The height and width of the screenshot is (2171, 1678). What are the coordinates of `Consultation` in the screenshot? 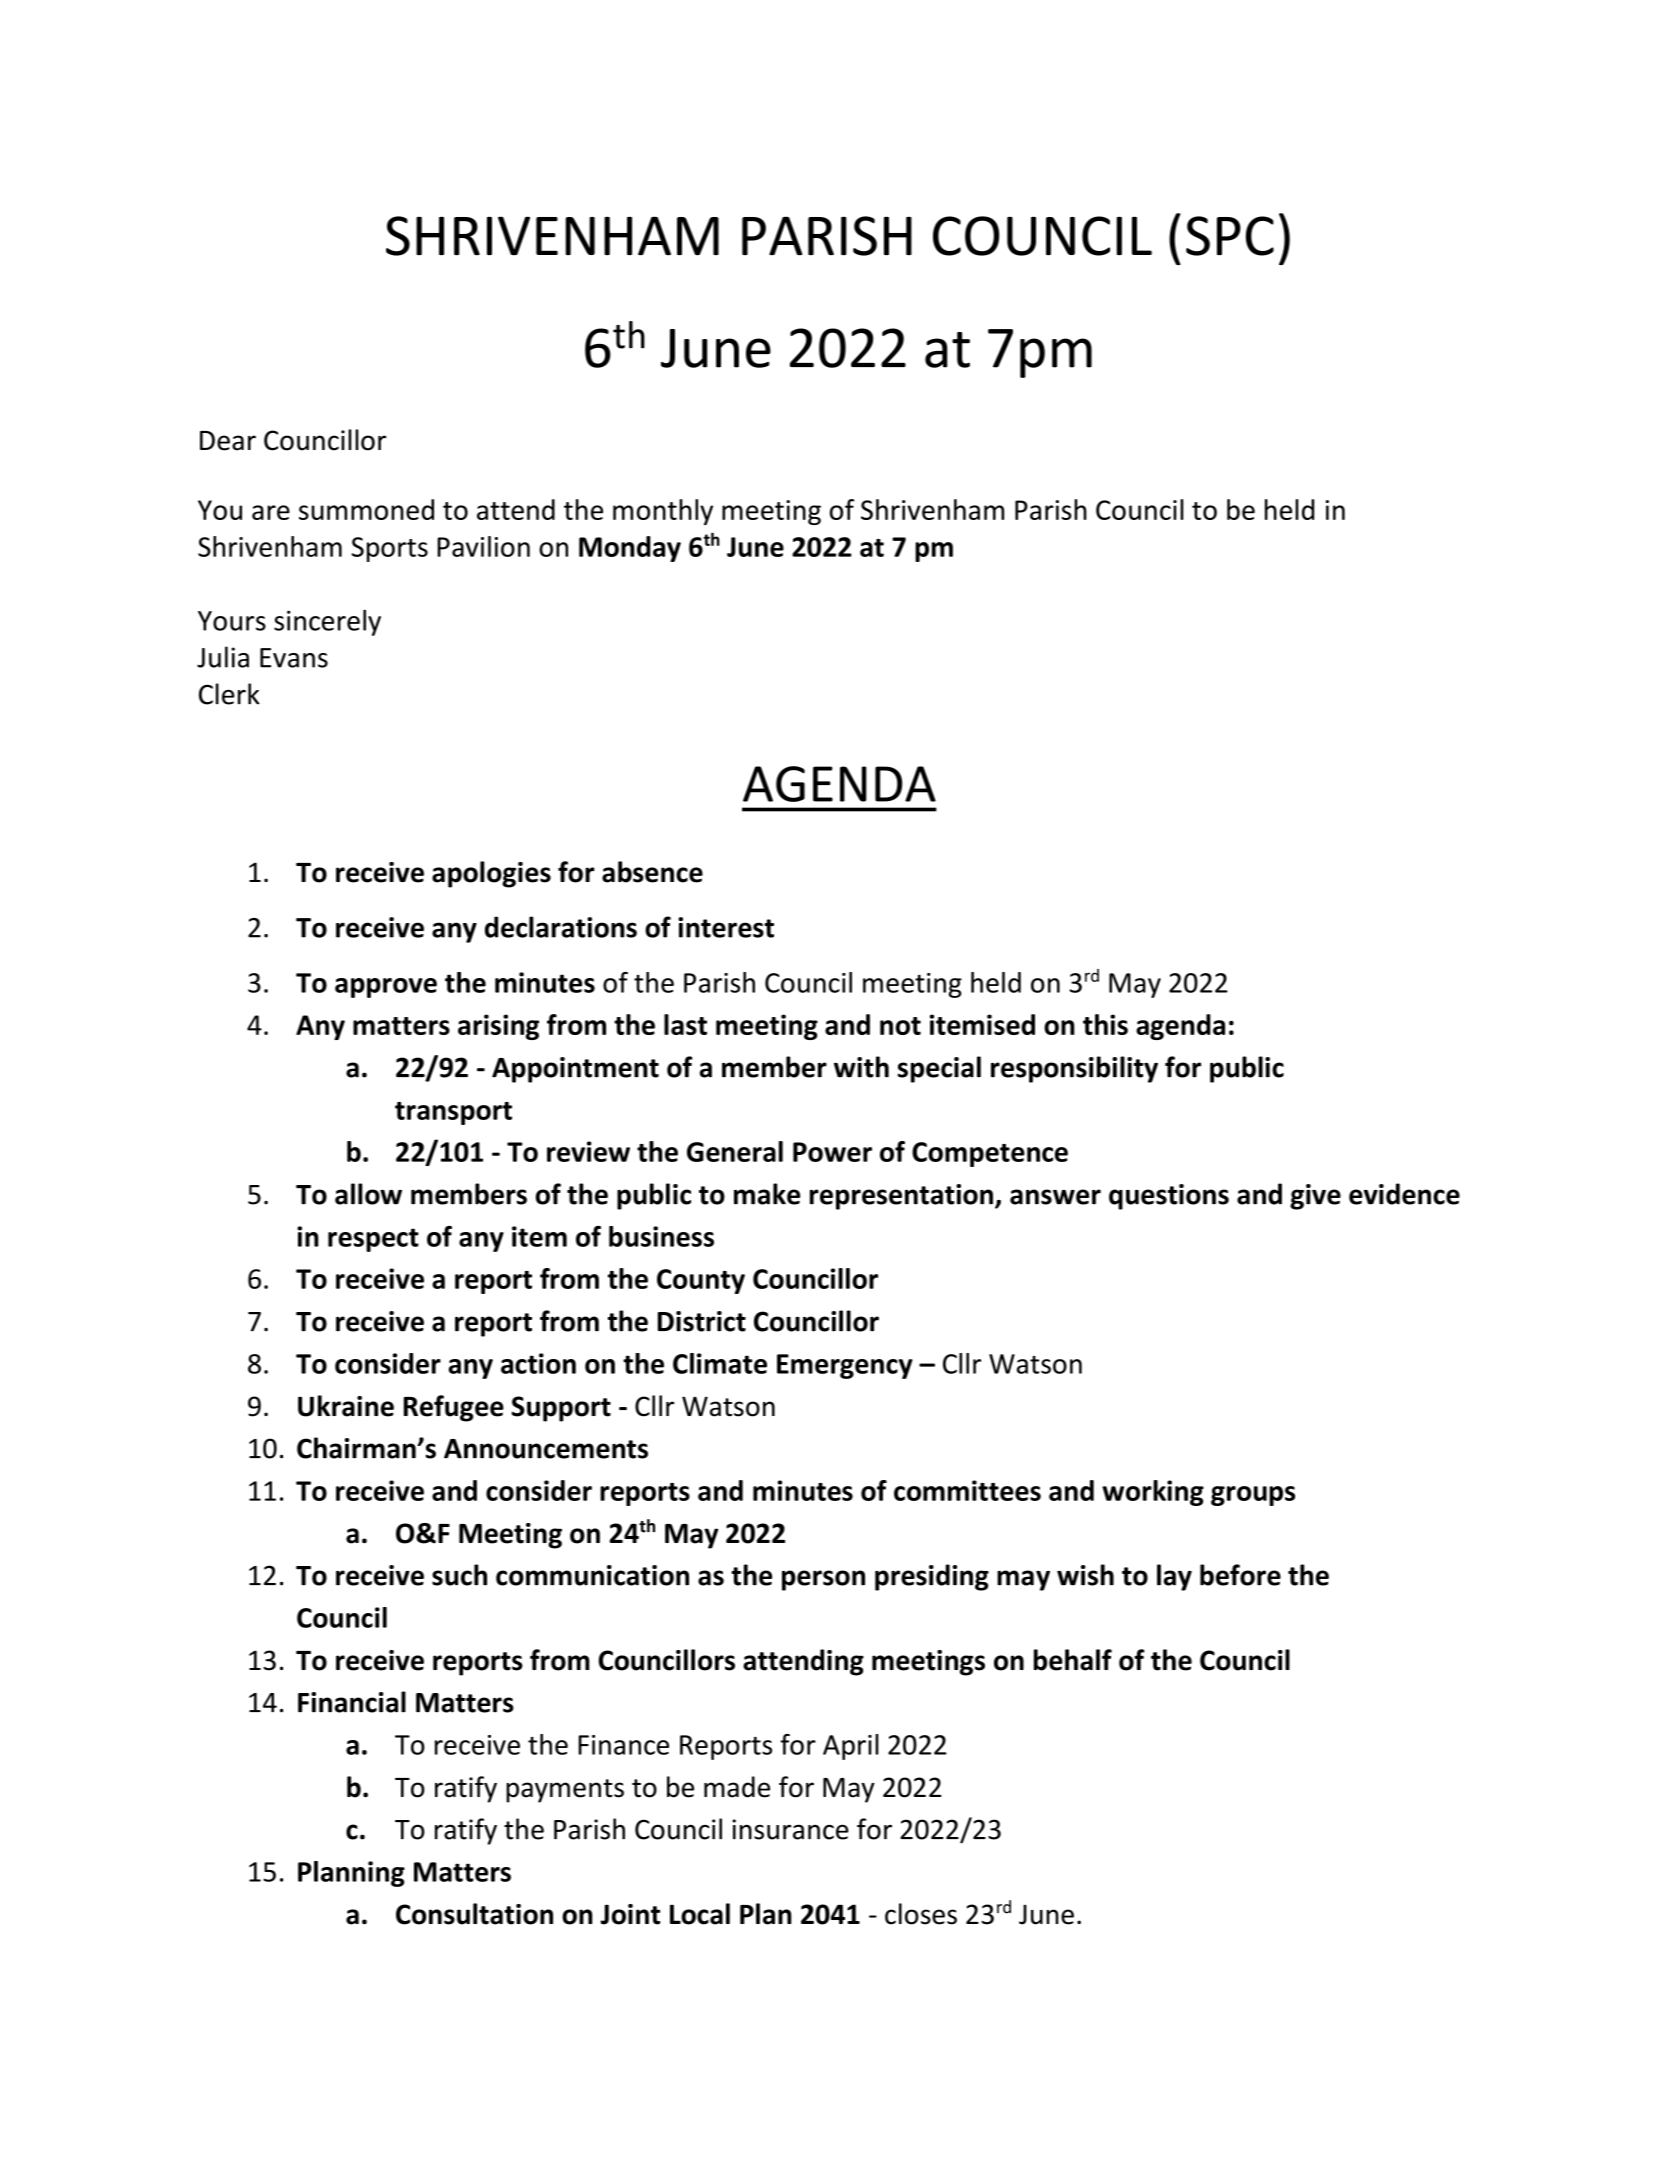 It's located at (474, 1914).
